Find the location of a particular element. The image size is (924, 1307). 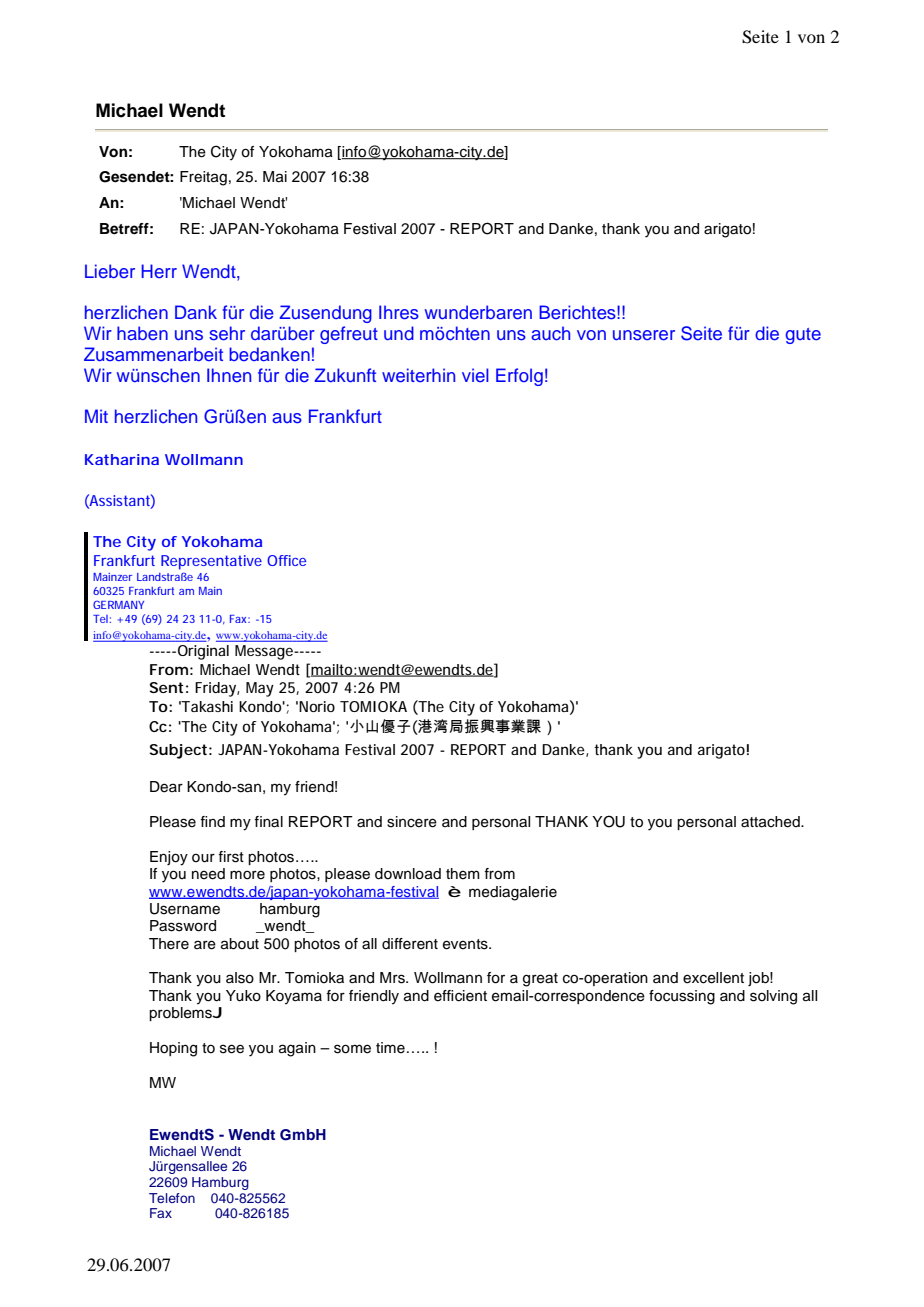

auch is located at coordinates (550, 333).
